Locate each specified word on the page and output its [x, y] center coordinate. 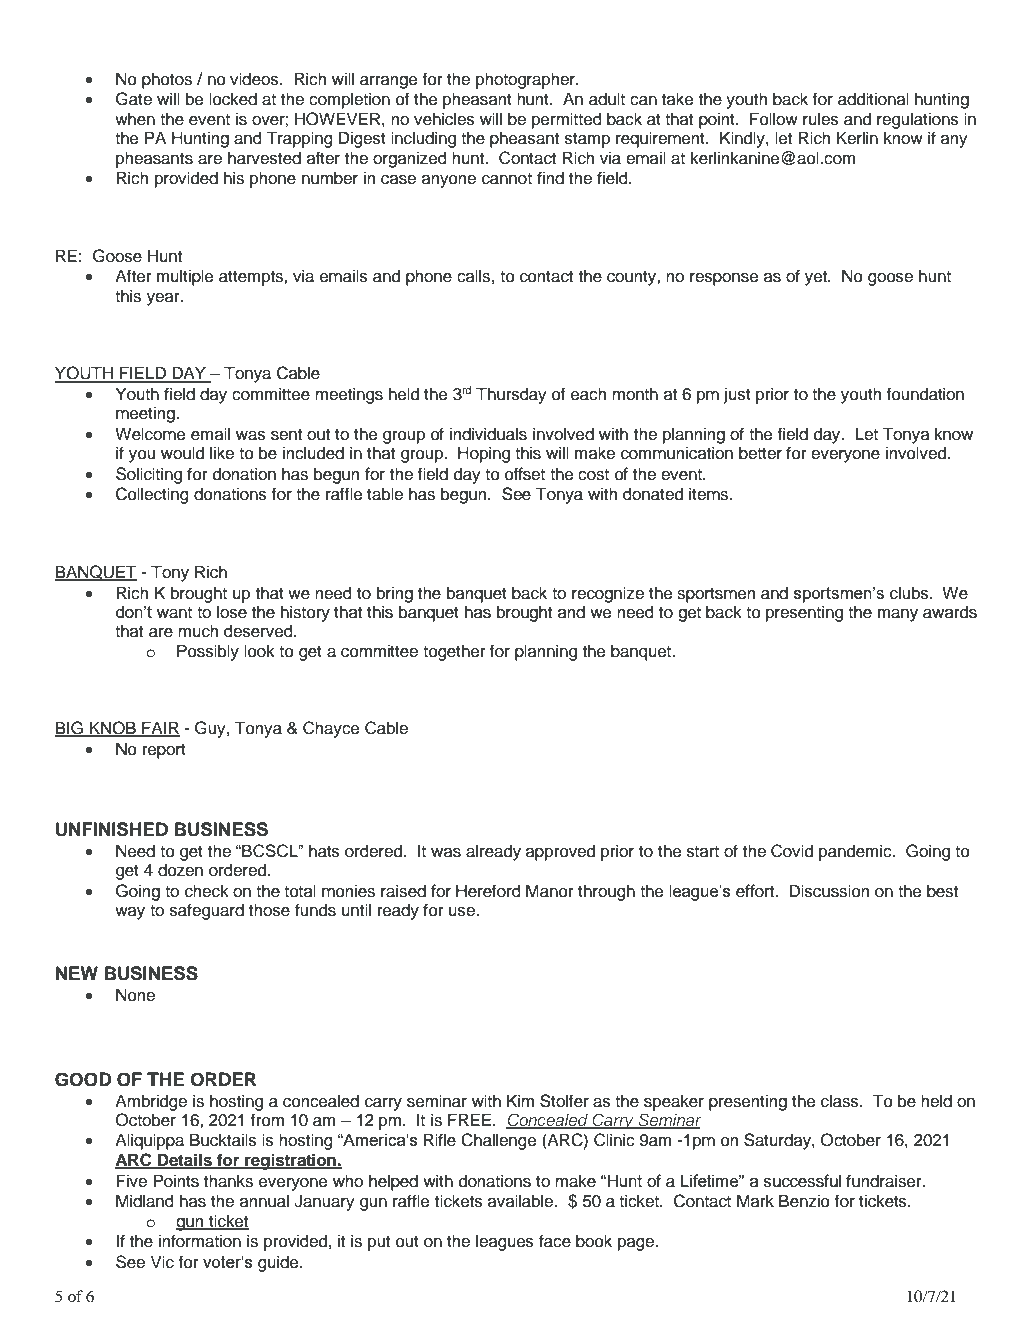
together [454, 653]
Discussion [829, 891]
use [463, 912]
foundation [925, 394]
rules [821, 119]
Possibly [208, 652]
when [135, 119]
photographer [527, 80]
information [200, 1241]
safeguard [207, 911]
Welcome [150, 434]
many [898, 615]
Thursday [511, 395]
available [522, 1201]
